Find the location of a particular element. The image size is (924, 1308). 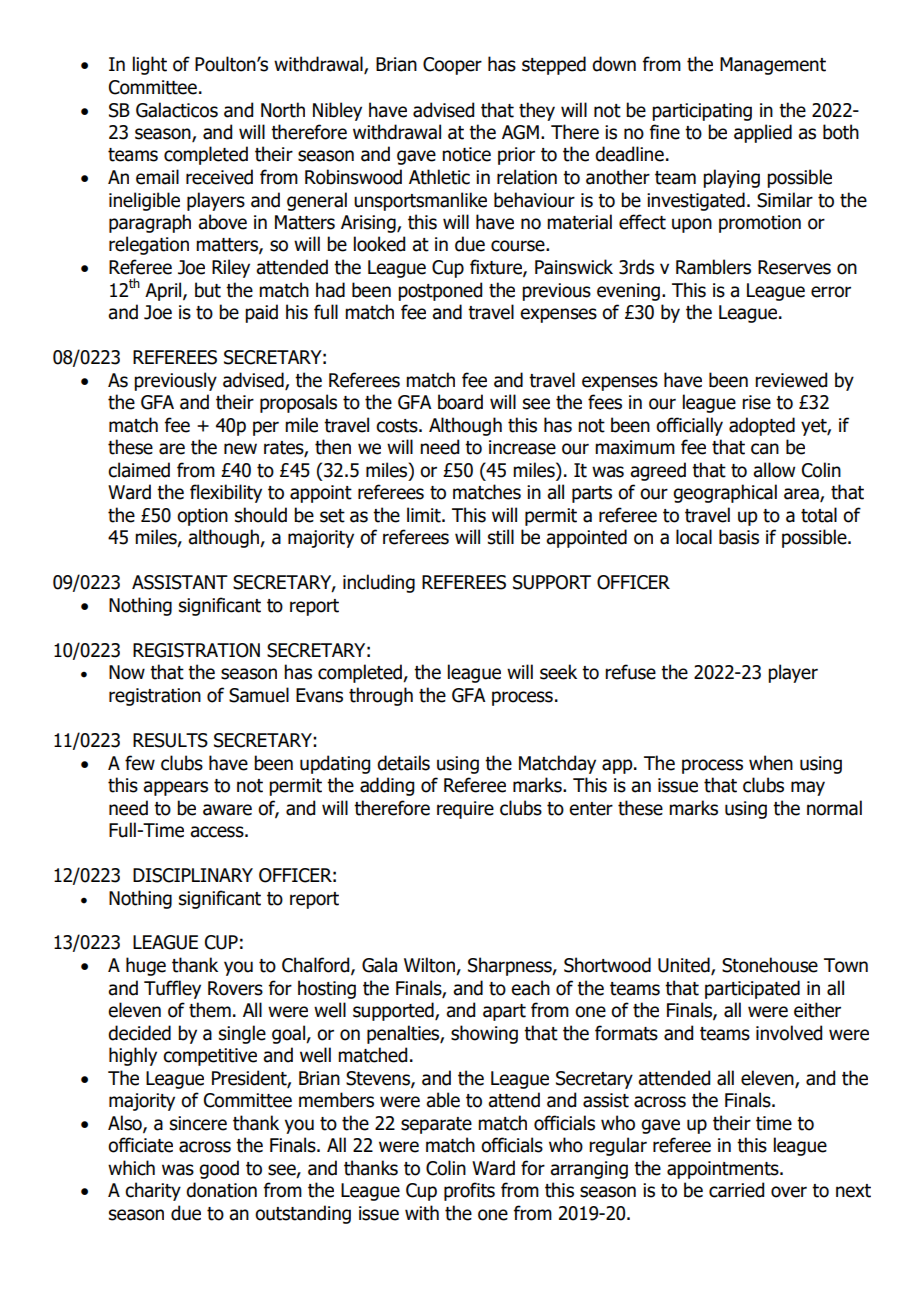

good is located at coordinates (219, 1169).
